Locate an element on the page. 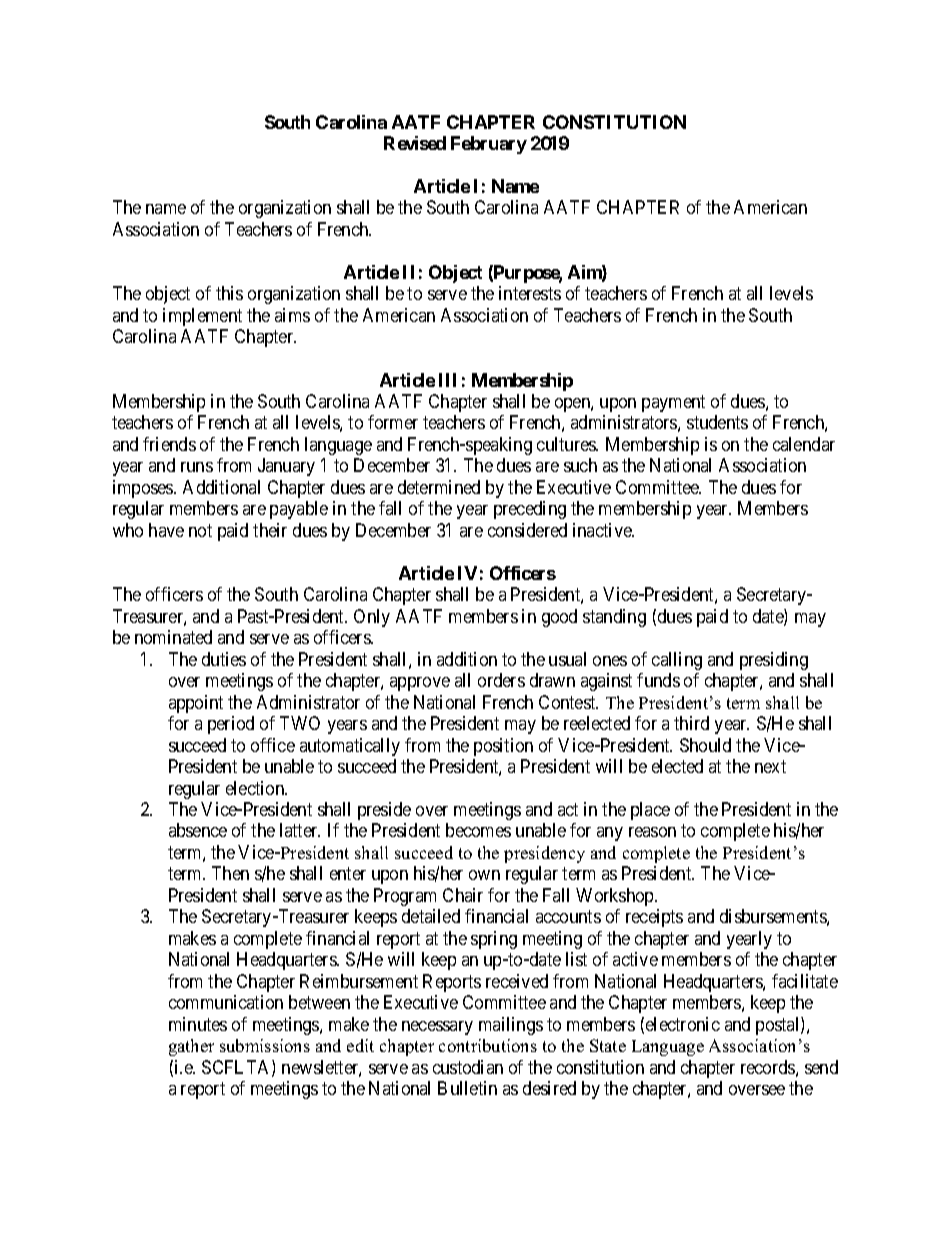 The width and height of the page is (952, 1233). presiding is located at coordinates (774, 661).
